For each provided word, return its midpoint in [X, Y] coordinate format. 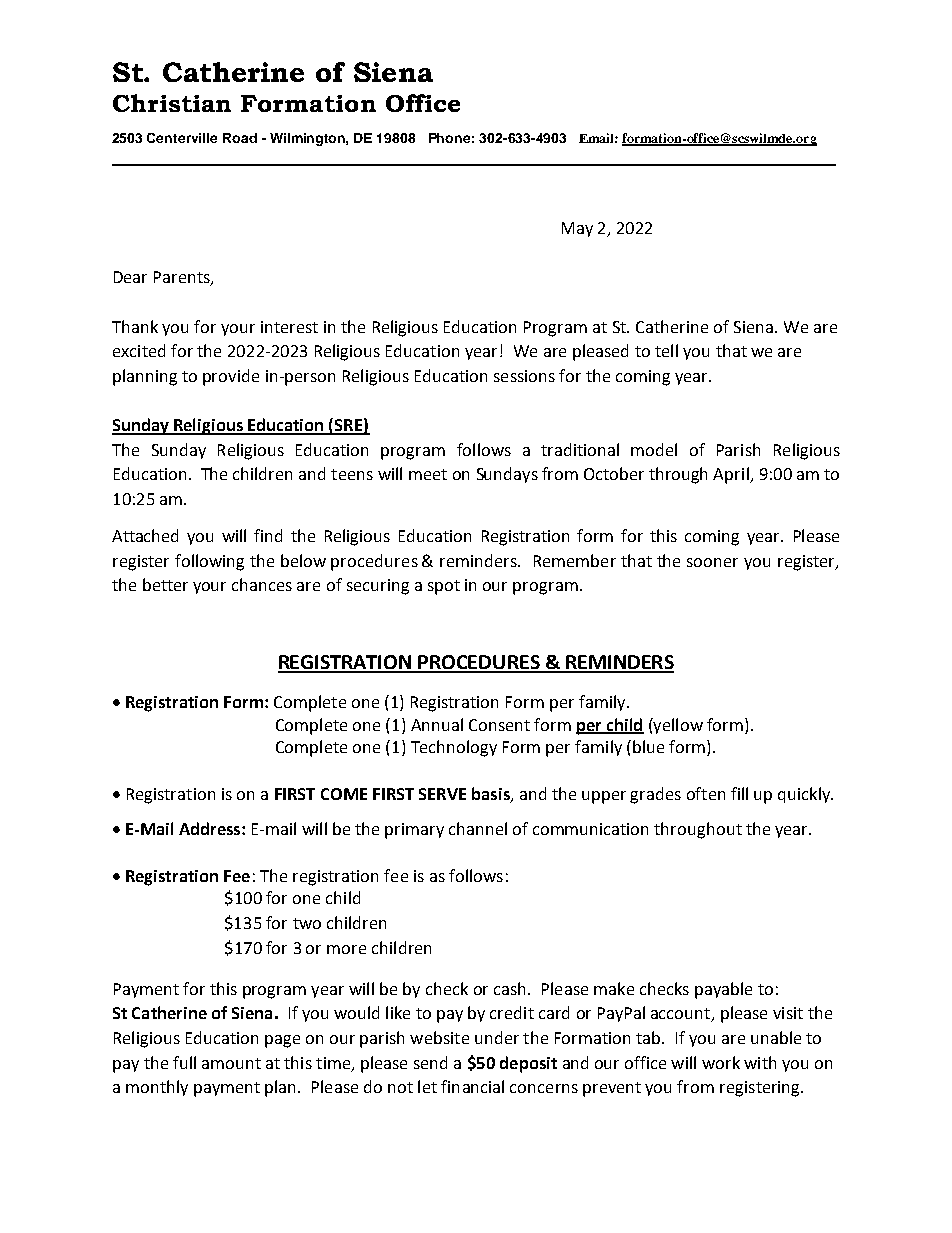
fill [739, 793]
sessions [524, 376]
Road [240, 138]
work [721, 1062]
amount [231, 1063]
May [577, 229]
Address [211, 828]
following [209, 562]
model [654, 449]
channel [478, 828]
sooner [712, 562]
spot [444, 587]
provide [231, 377]
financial [472, 1086]
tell [666, 350]
